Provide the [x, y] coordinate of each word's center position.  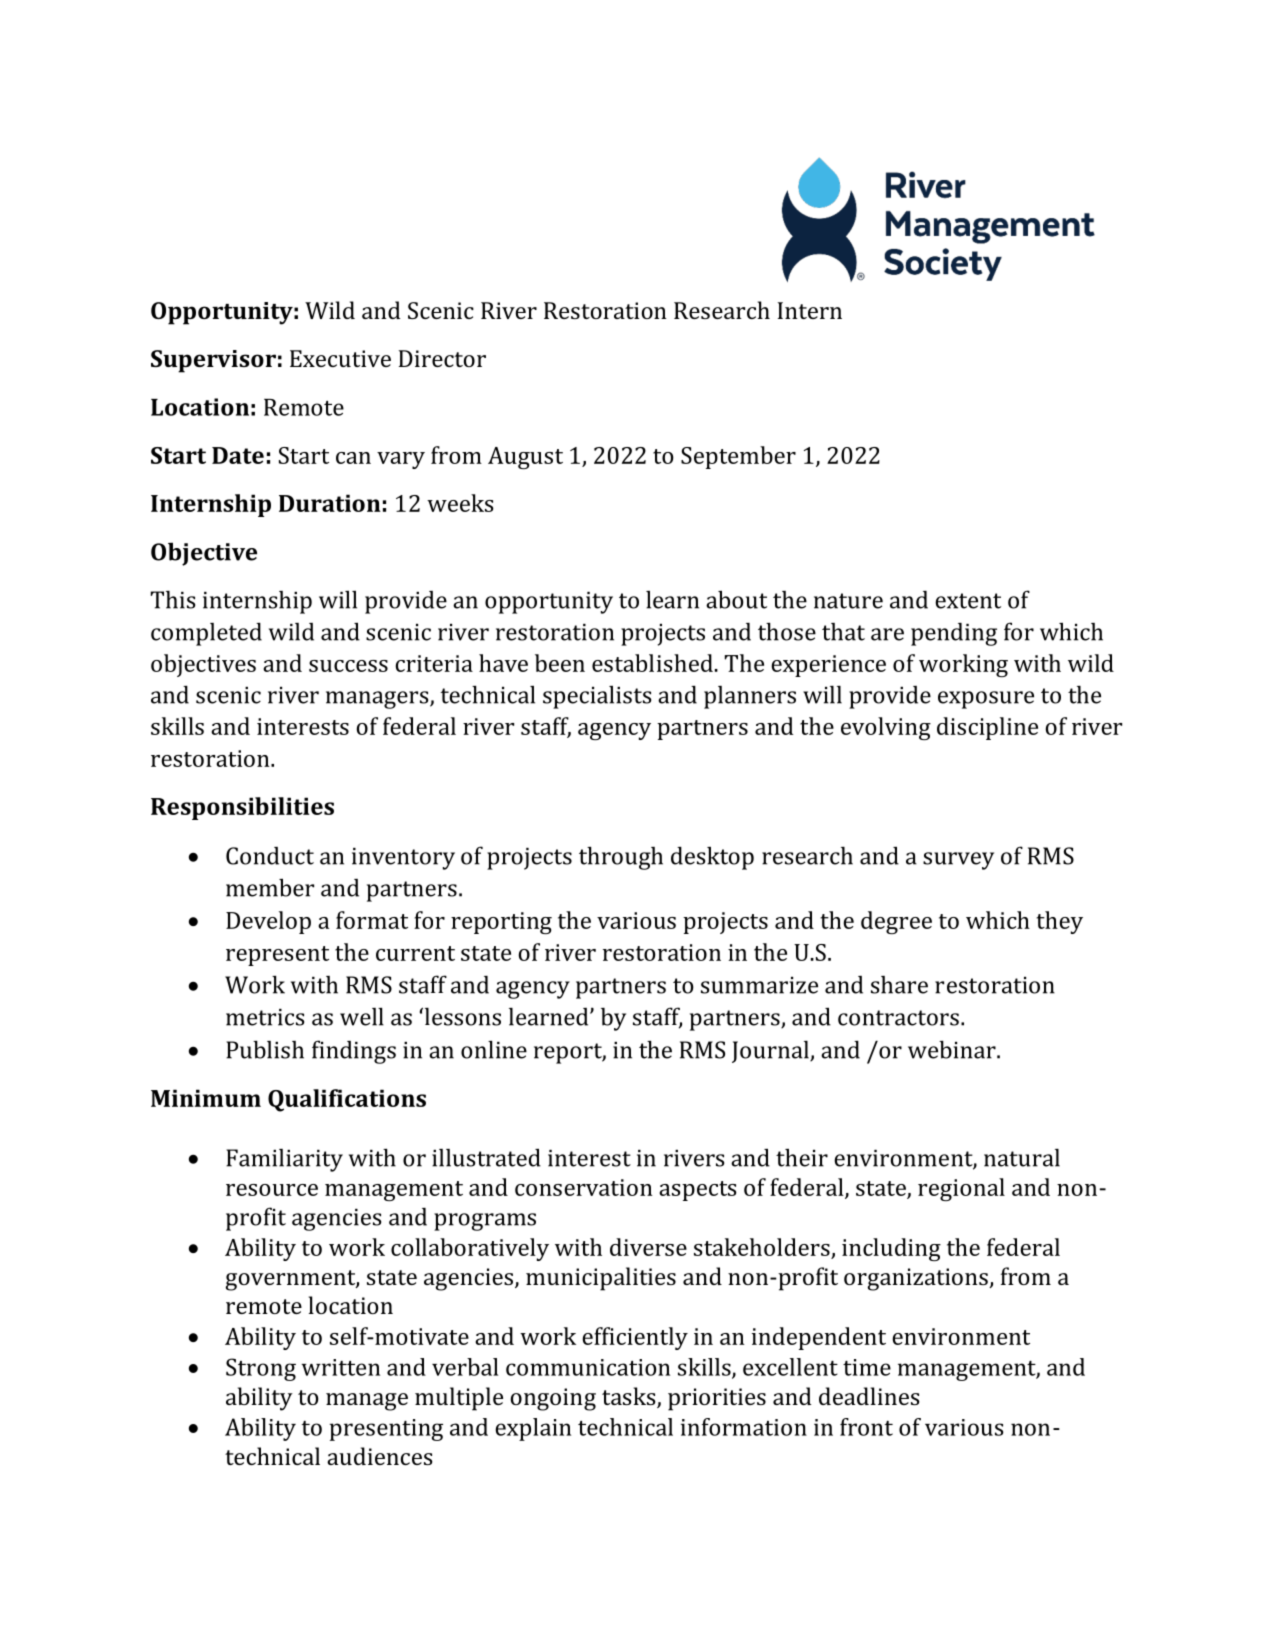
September [738, 457]
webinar [953, 1049]
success [348, 666]
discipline [987, 728]
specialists [597, 697]
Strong [261, 1369]
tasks [630, 1397]
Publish [265, 1049]
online [494, 1049]
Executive [340, 358]
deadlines [869, 1396]
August [525, 458]
